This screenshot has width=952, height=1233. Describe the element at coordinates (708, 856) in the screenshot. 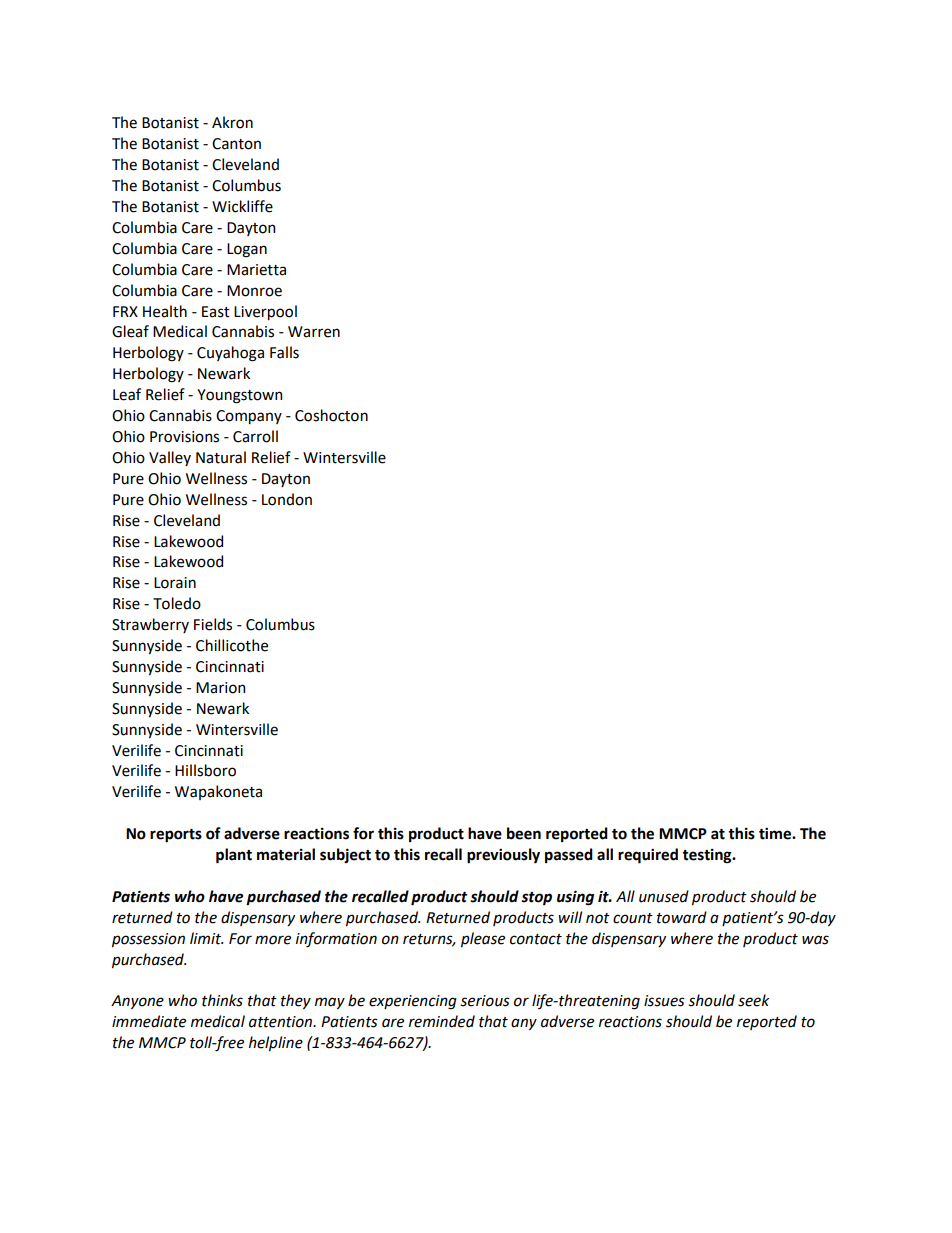

I see `testing` at that location.
